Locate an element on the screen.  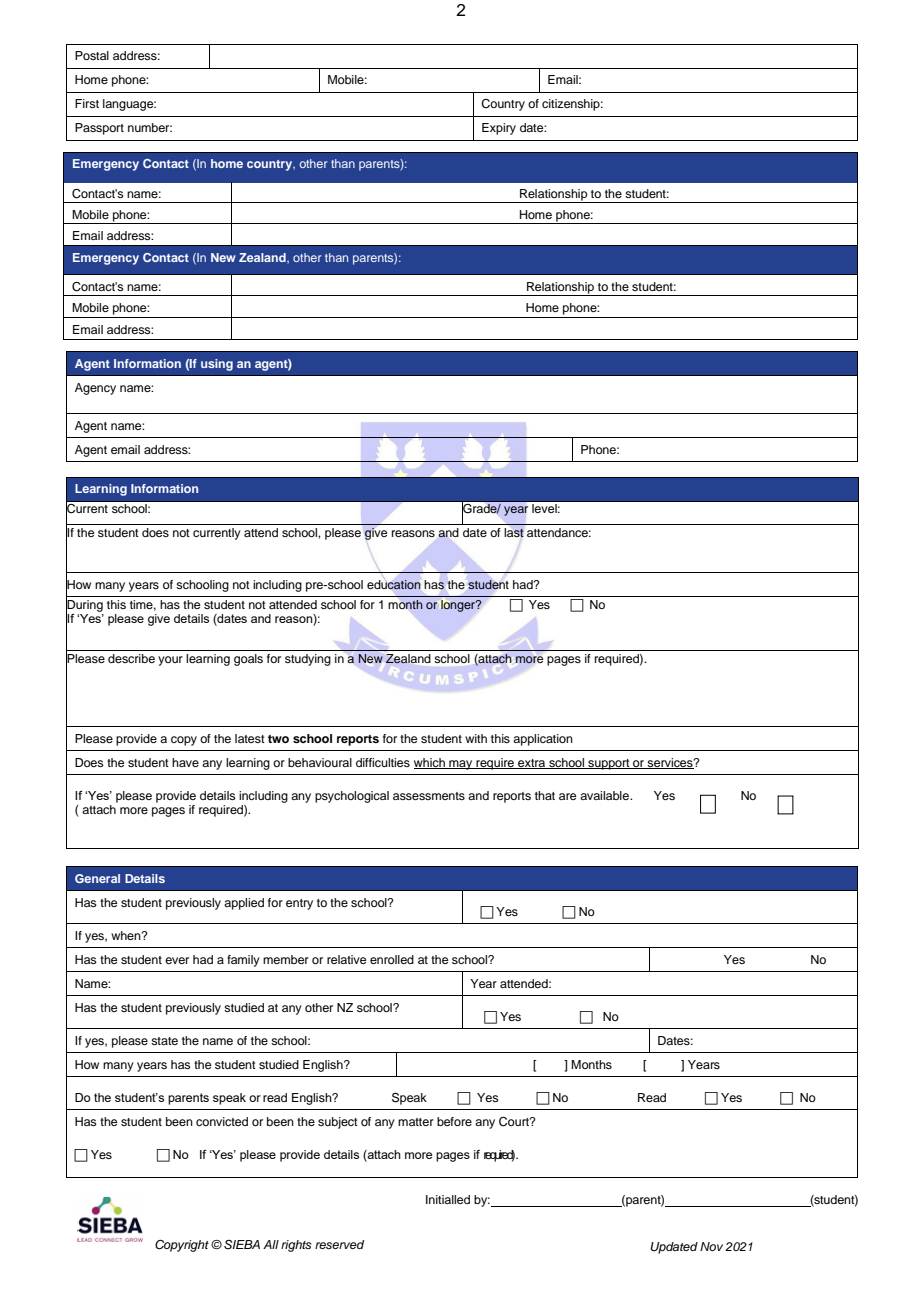
your is located at coordinates (170, 661).
